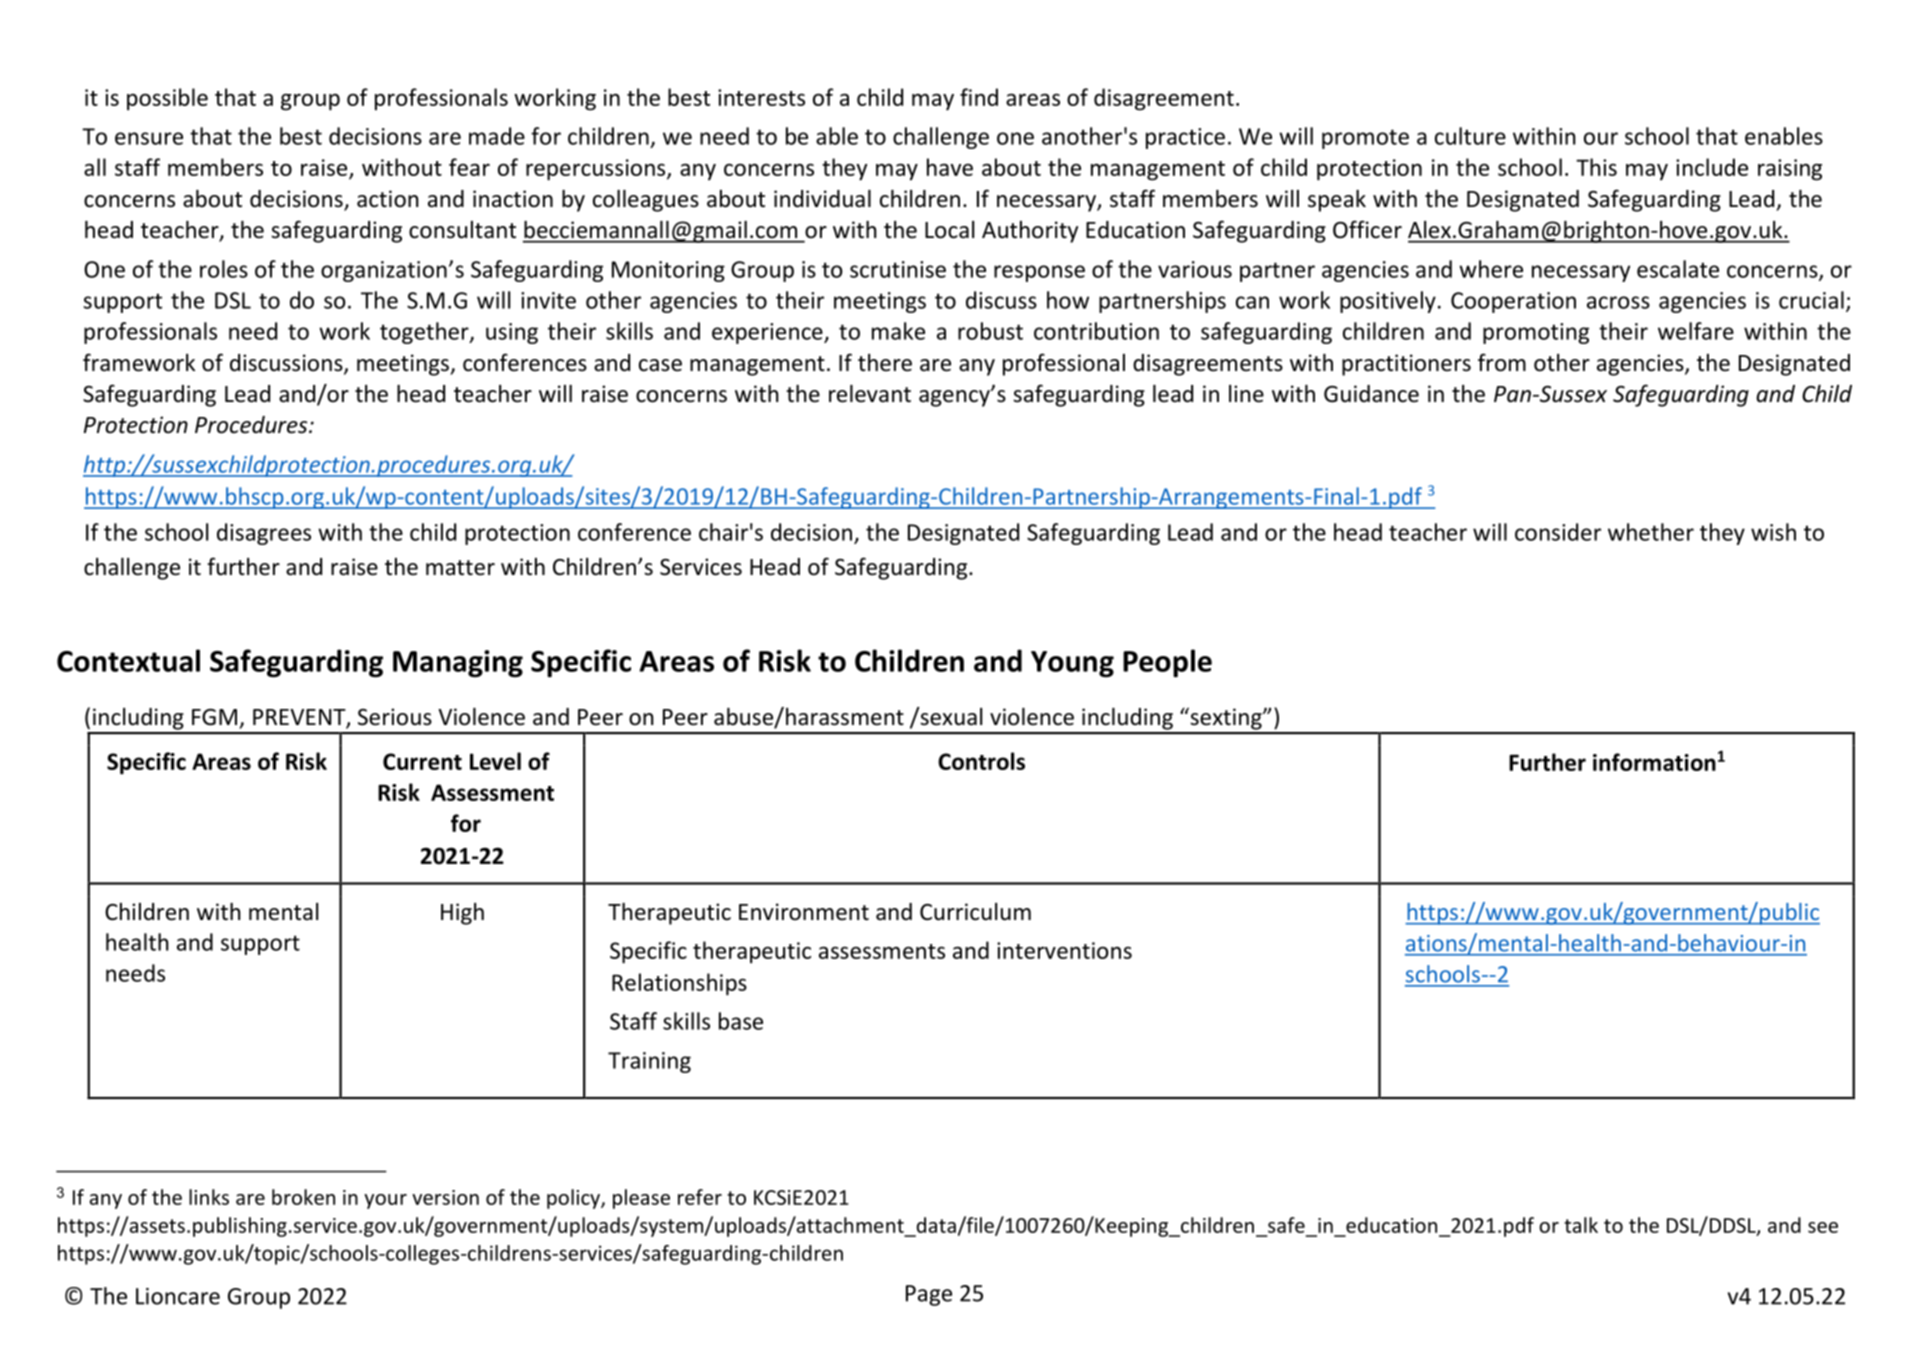  I want to click on talk, so click(1581, 1225).
